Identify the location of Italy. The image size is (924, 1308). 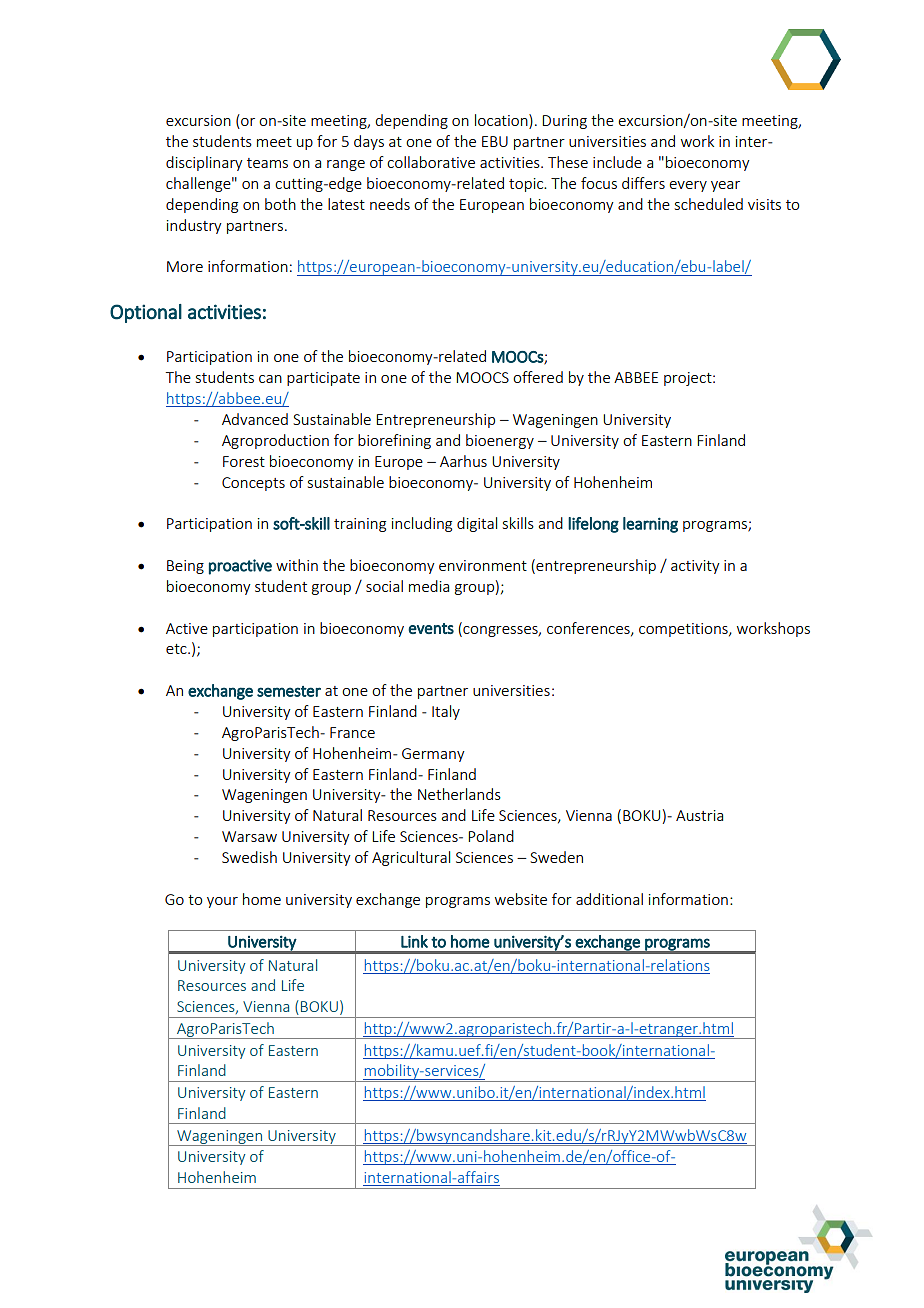
(446, 712).
